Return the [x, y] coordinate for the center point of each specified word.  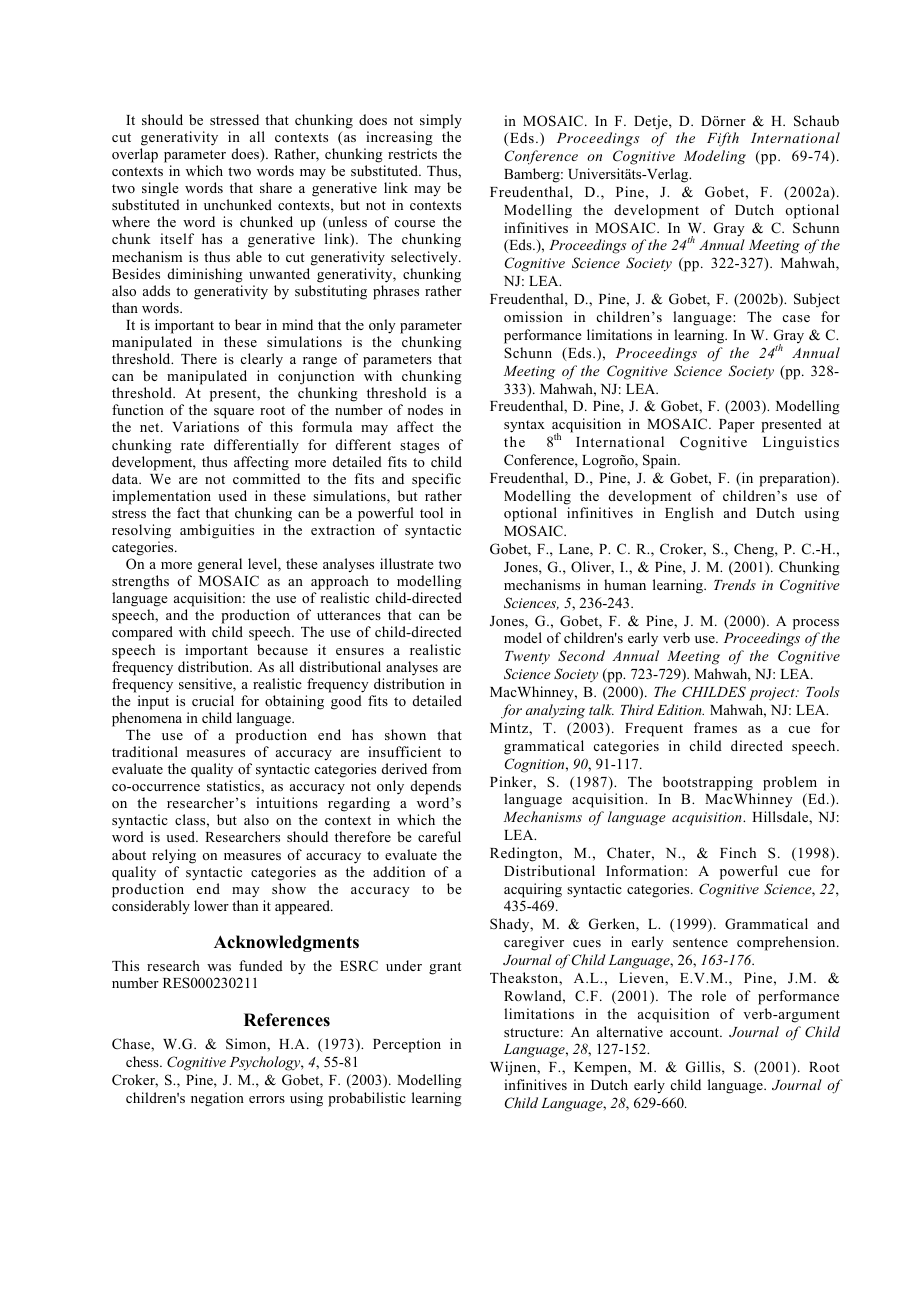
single [160, 189]
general [220, 565]
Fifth [723, 139]
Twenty [527, 658]
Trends [735, 584]
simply [441, 121]
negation [217, 1099]
